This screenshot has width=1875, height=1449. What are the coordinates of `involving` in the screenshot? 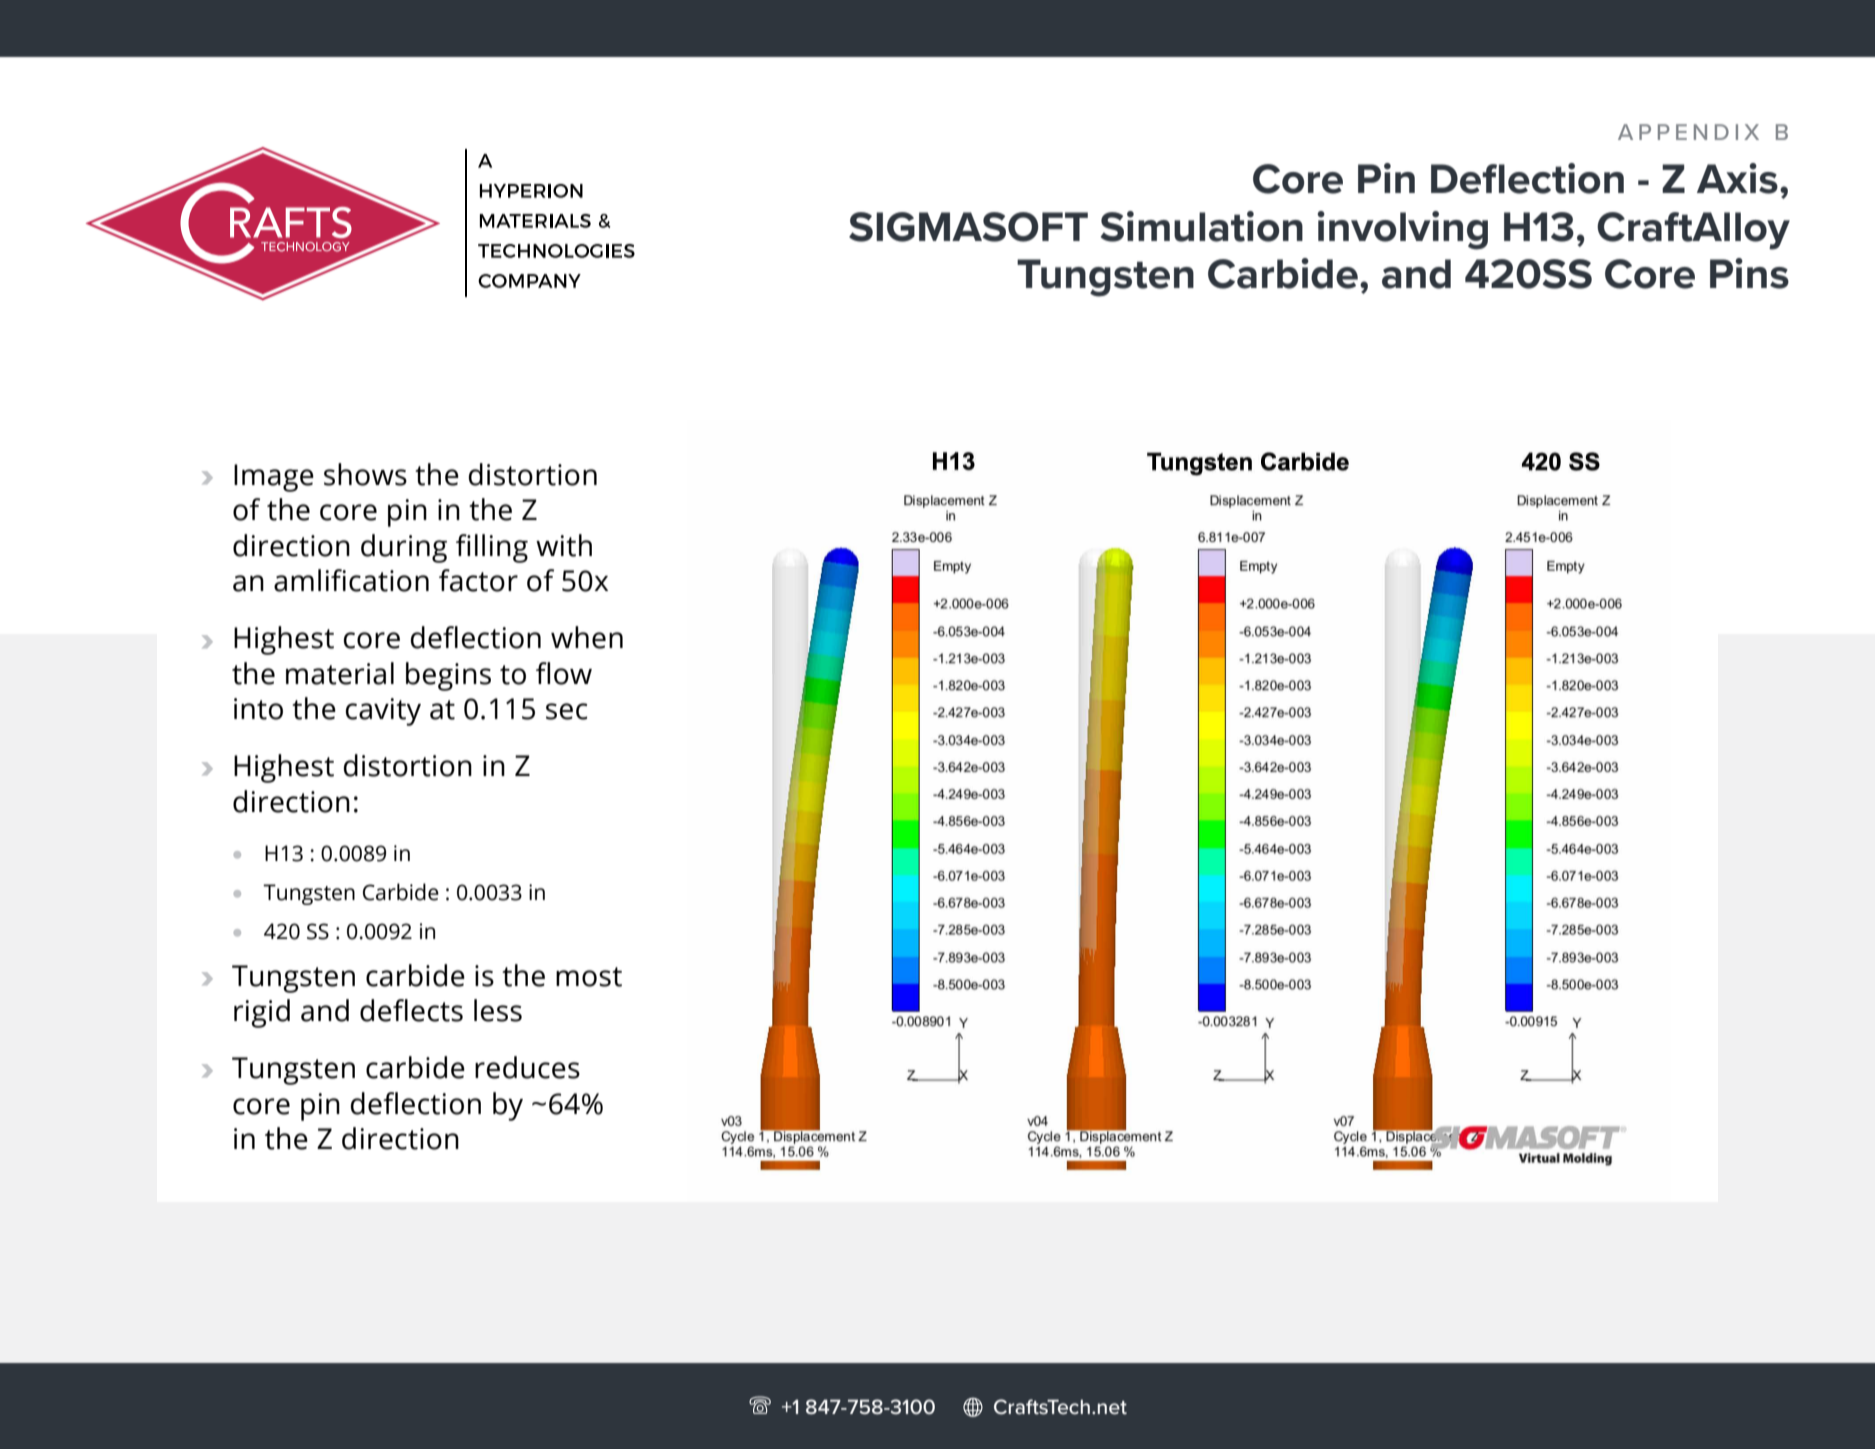 It's located at (1402, 230).
